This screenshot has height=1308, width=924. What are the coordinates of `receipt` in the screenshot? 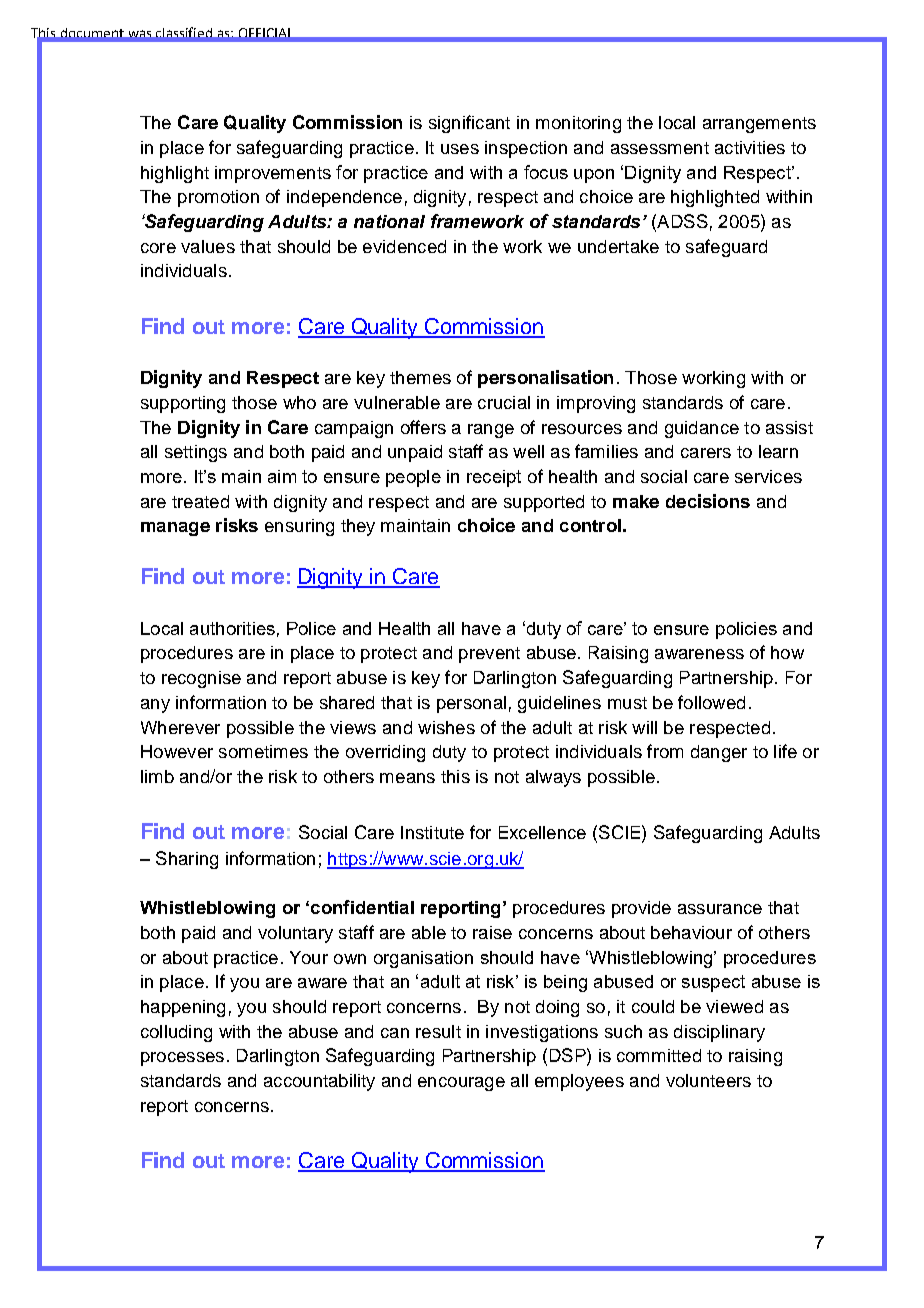 It's located at (494, 478).
